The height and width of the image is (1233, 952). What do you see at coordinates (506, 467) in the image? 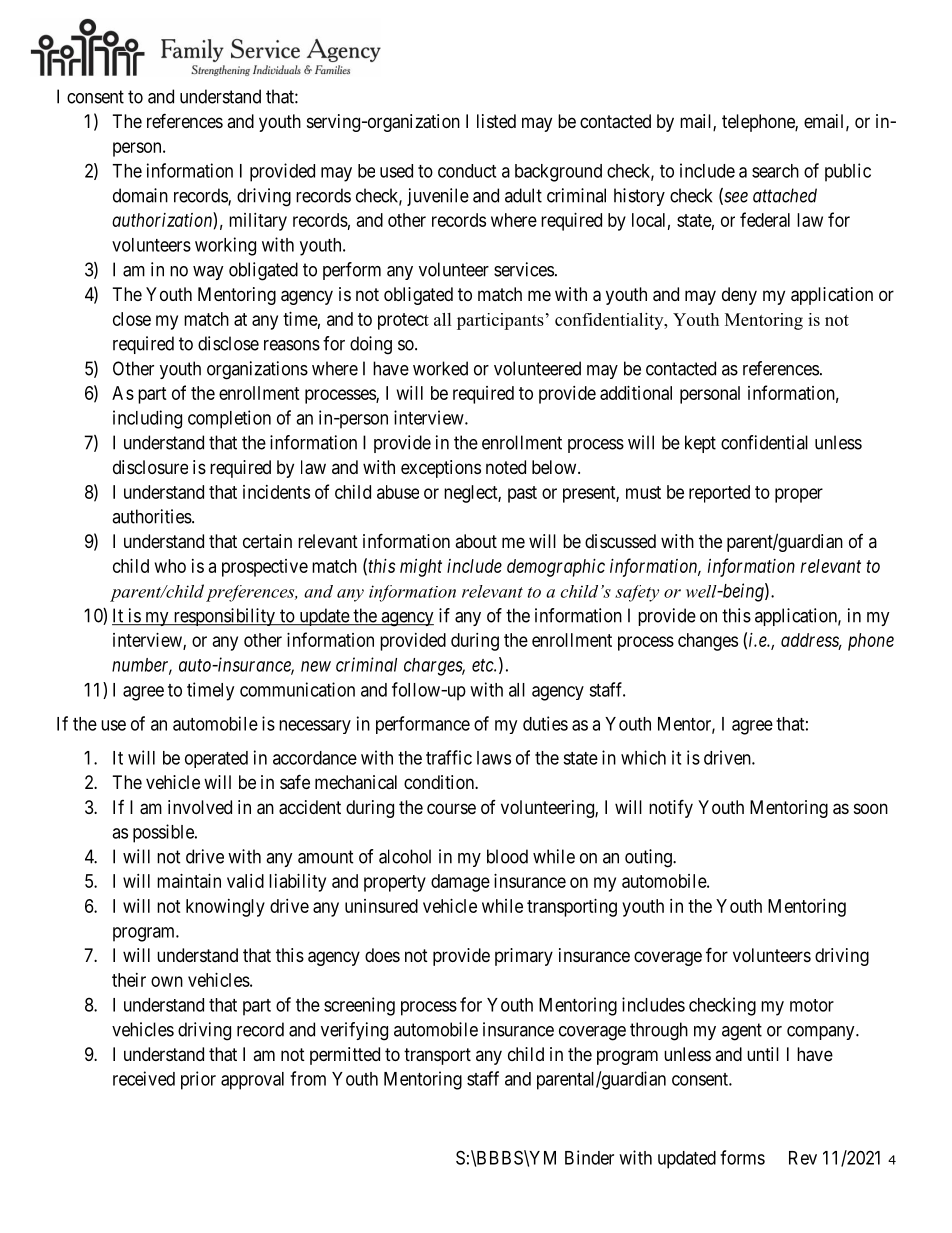
I see `noted` at bounding box center [506, 467].
